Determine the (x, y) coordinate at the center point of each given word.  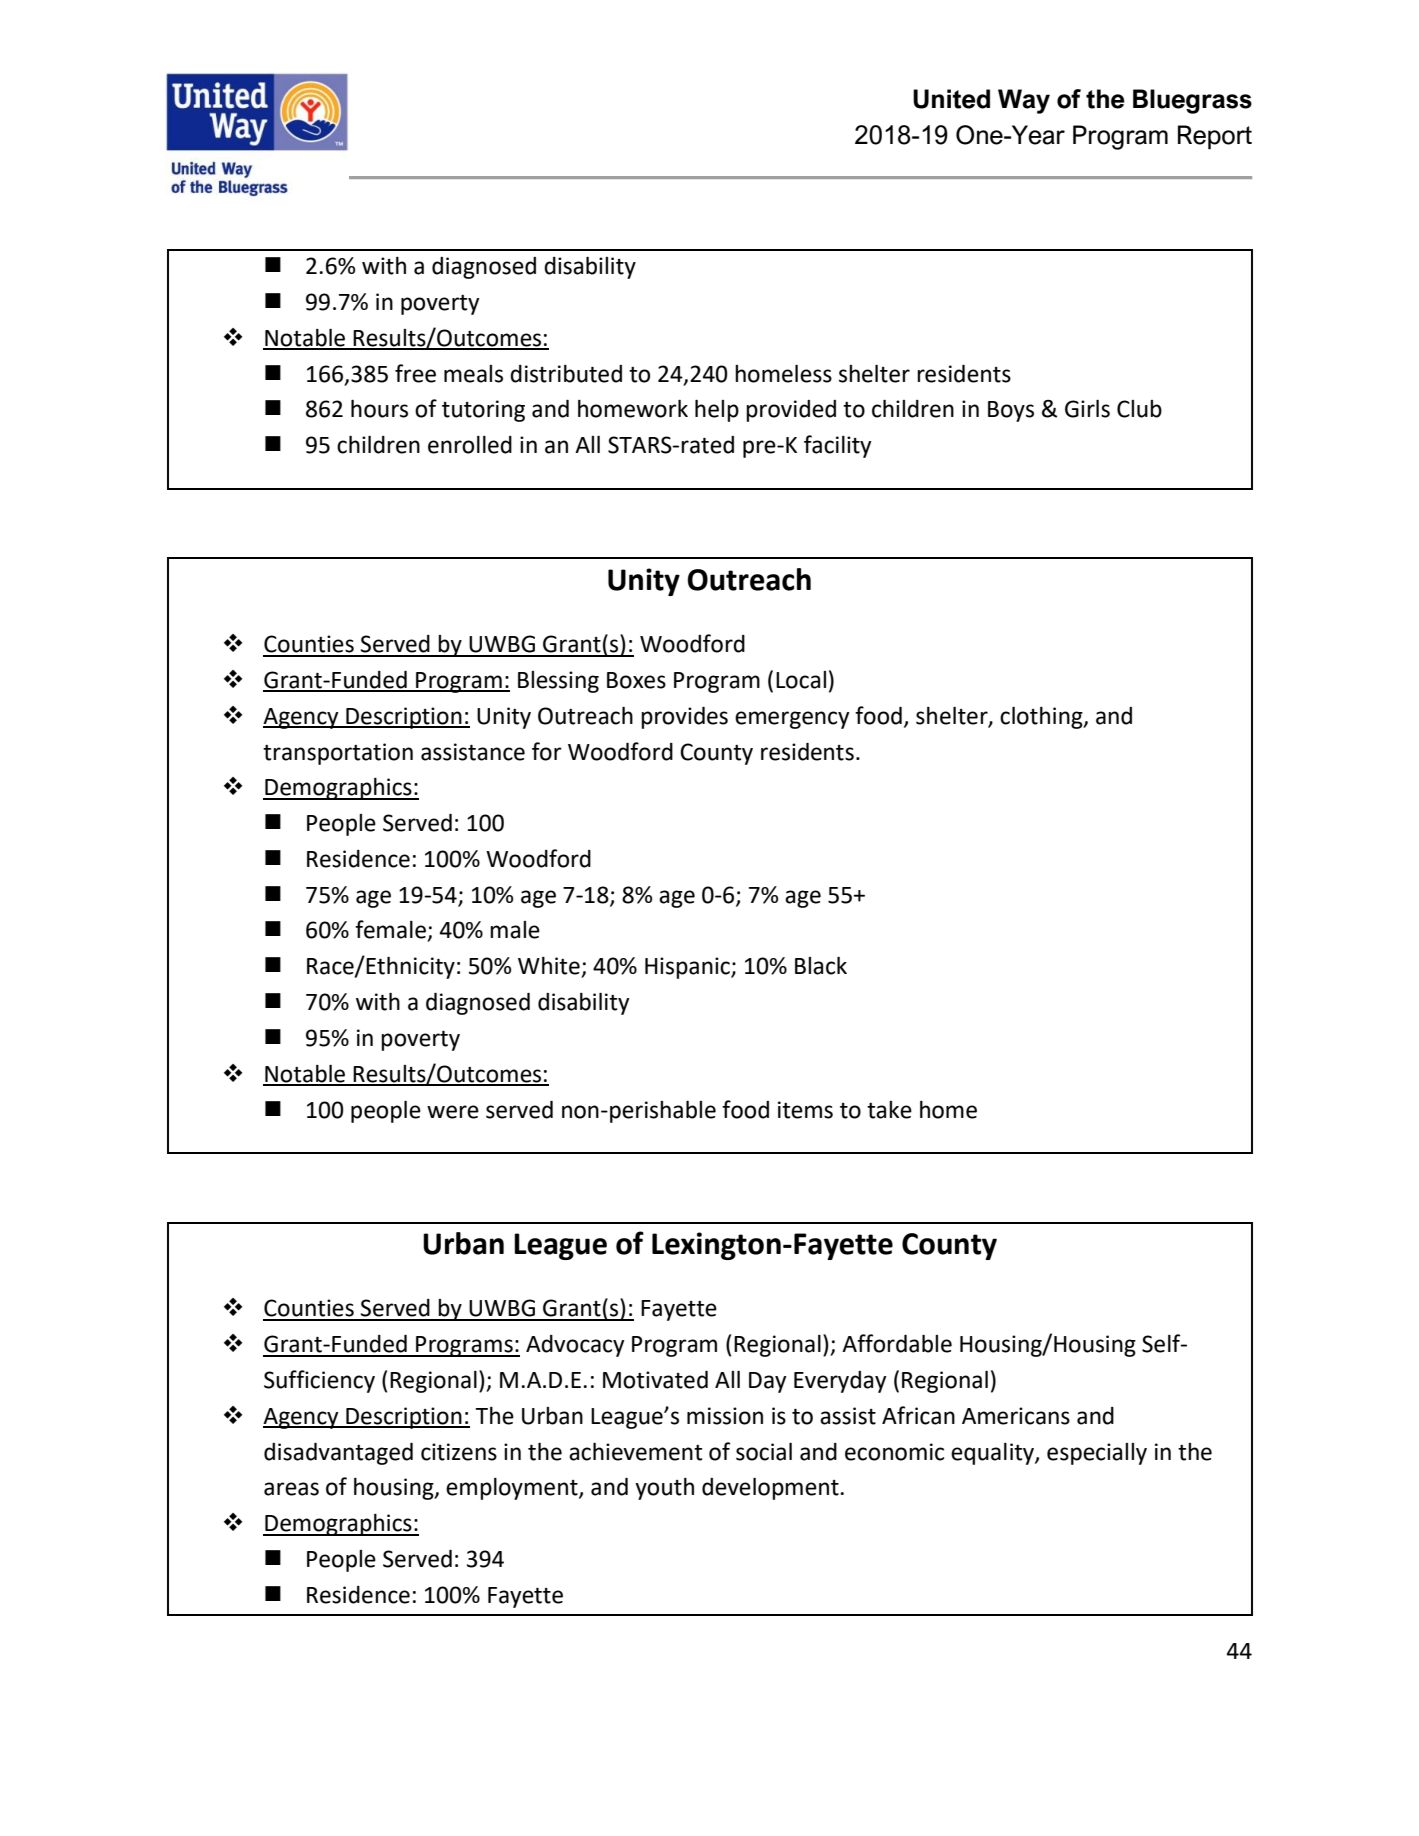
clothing (1042, 718)
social (764, 1452)
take (889, 1110)
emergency (792, 720)
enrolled (470, 445)
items (805, 1110)
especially (1097, 1454)
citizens (459, 1452)
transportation (338, 754)
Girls (1087, 409)
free (415, 373)
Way (1024, 101)
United (951, 99)
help (717, 411)
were (453, 1112)
